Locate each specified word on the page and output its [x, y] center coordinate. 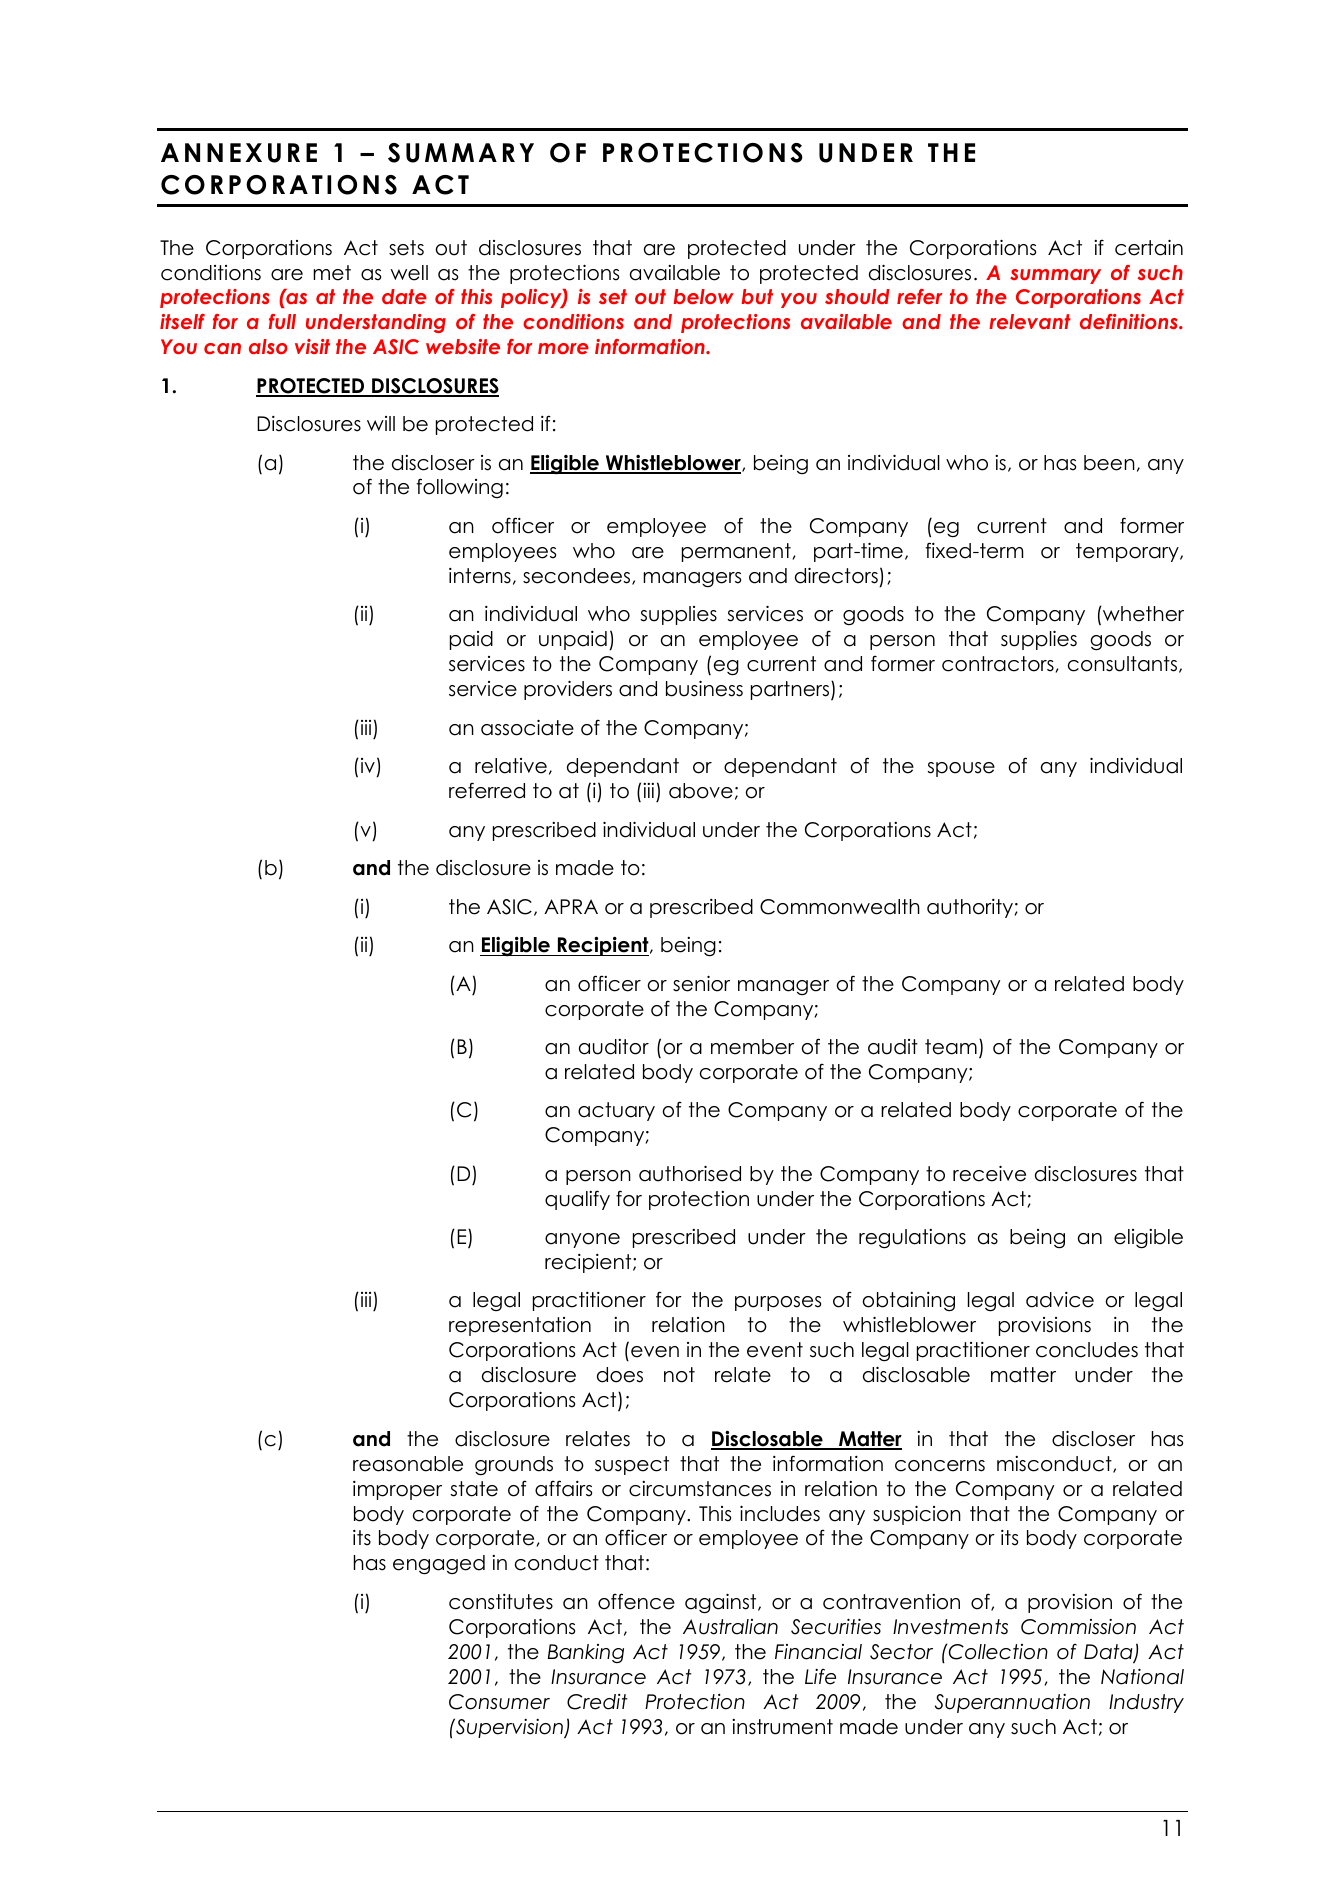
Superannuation [1012, 1703]
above [701, 791]
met [332, 273]
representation [520, 1326]
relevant [1030, 321]
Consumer [499, 1702]
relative [511, 766]
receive [989, 1173]
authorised [690, 1173]
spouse [961, 769]
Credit [597, 1702]
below [704, 296]
